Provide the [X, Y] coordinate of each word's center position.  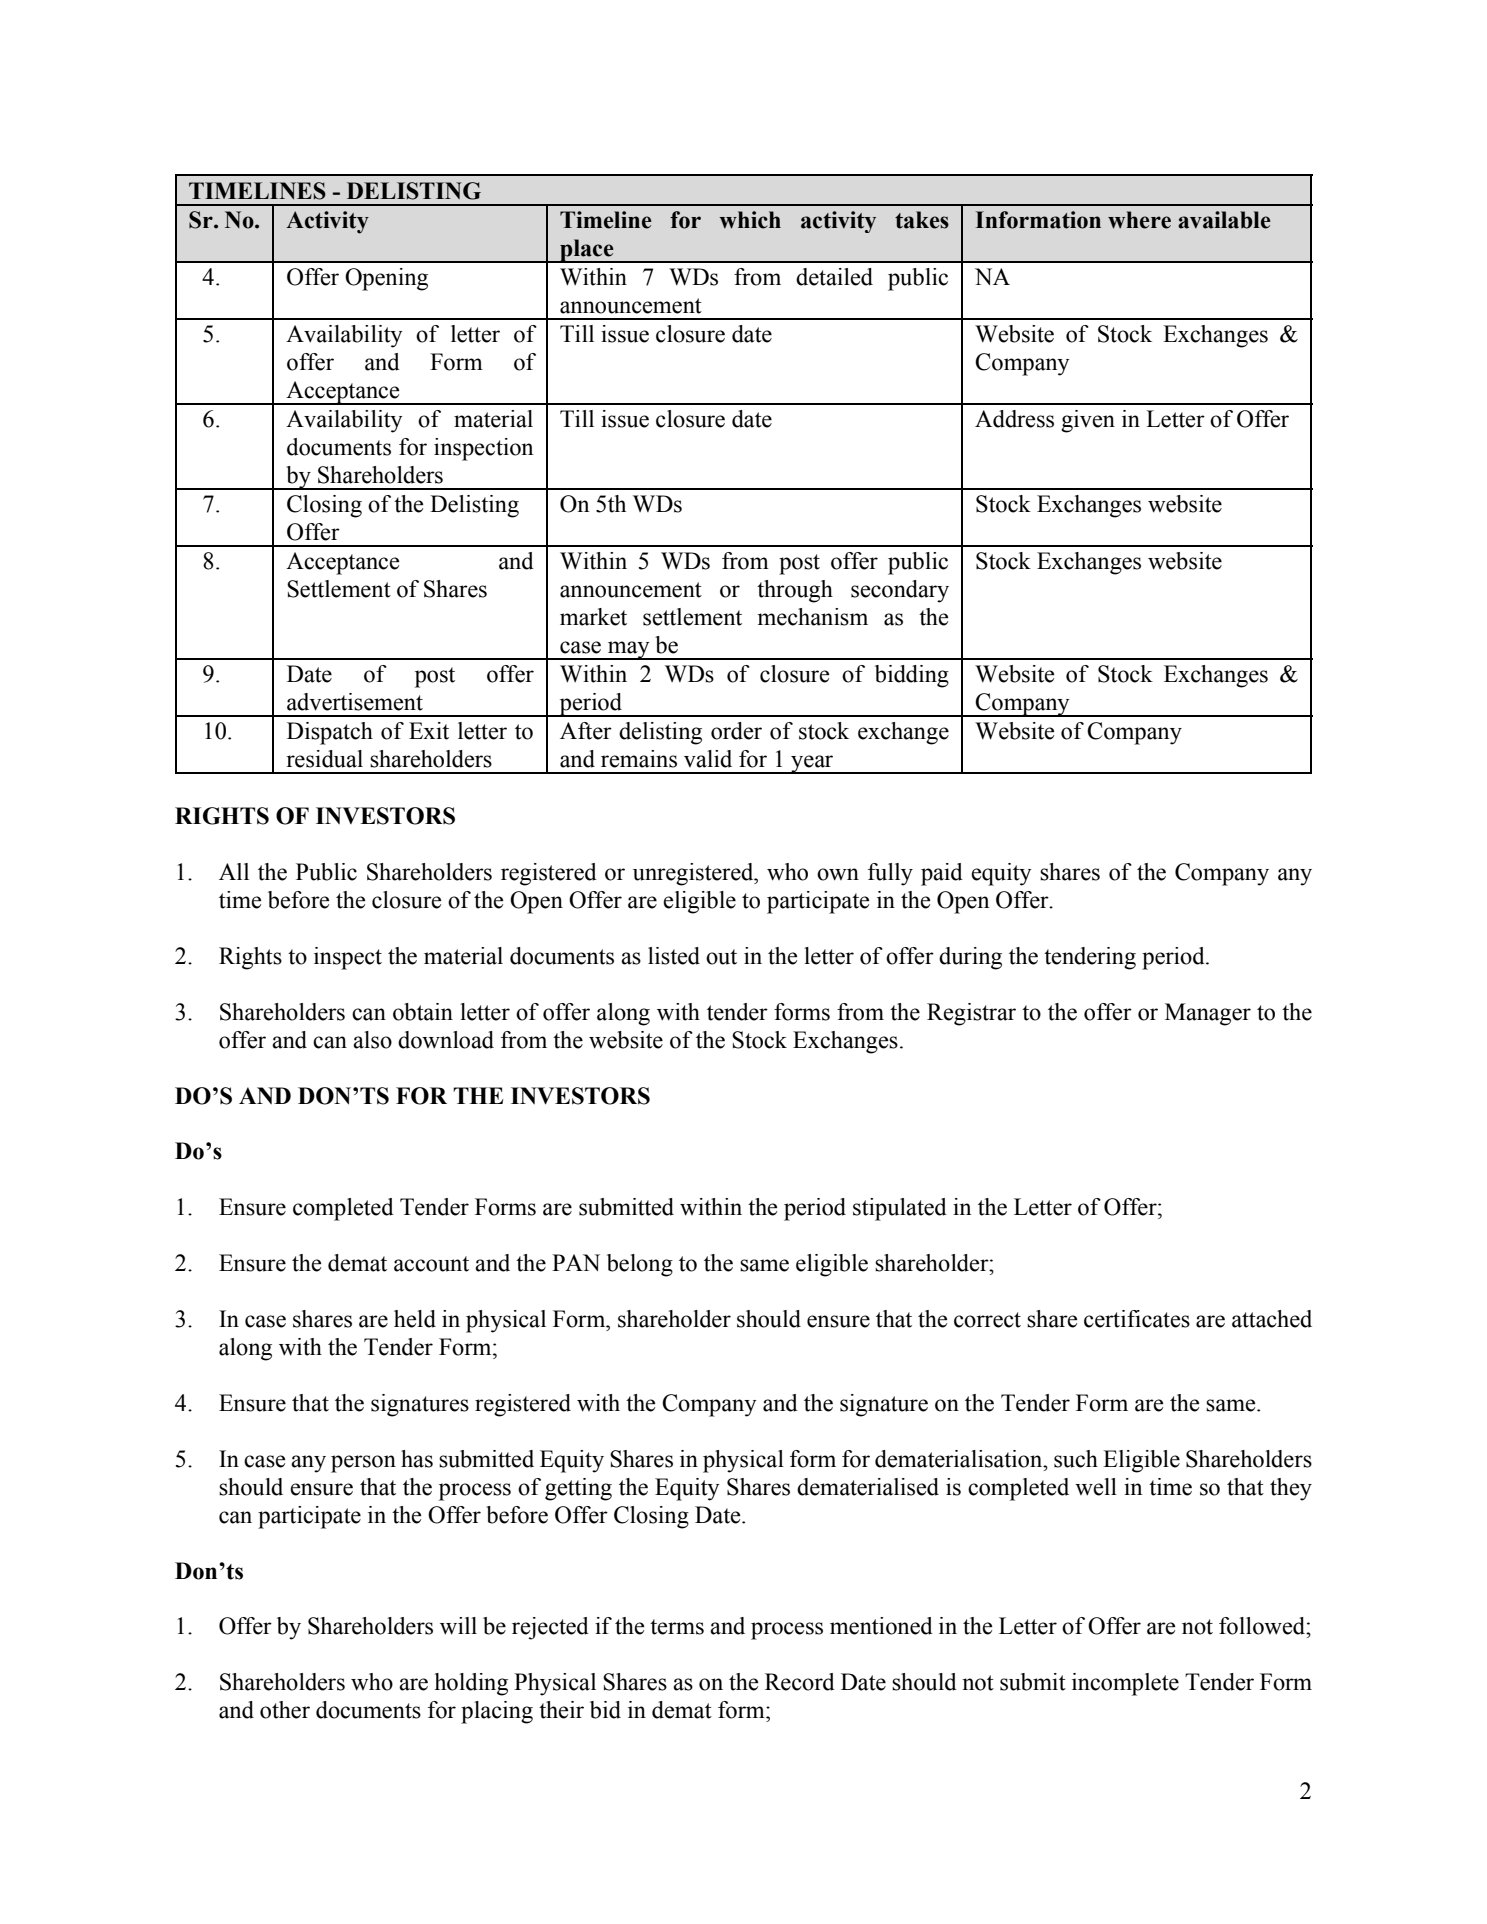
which [750, 220]
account [431, 1264]
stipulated [900, 1209]
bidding [912, 676]
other [285, 1710]
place [587, 251]
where [1139, 220]
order [736, 731]
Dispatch [330, 733]
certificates [1137, 1319]
